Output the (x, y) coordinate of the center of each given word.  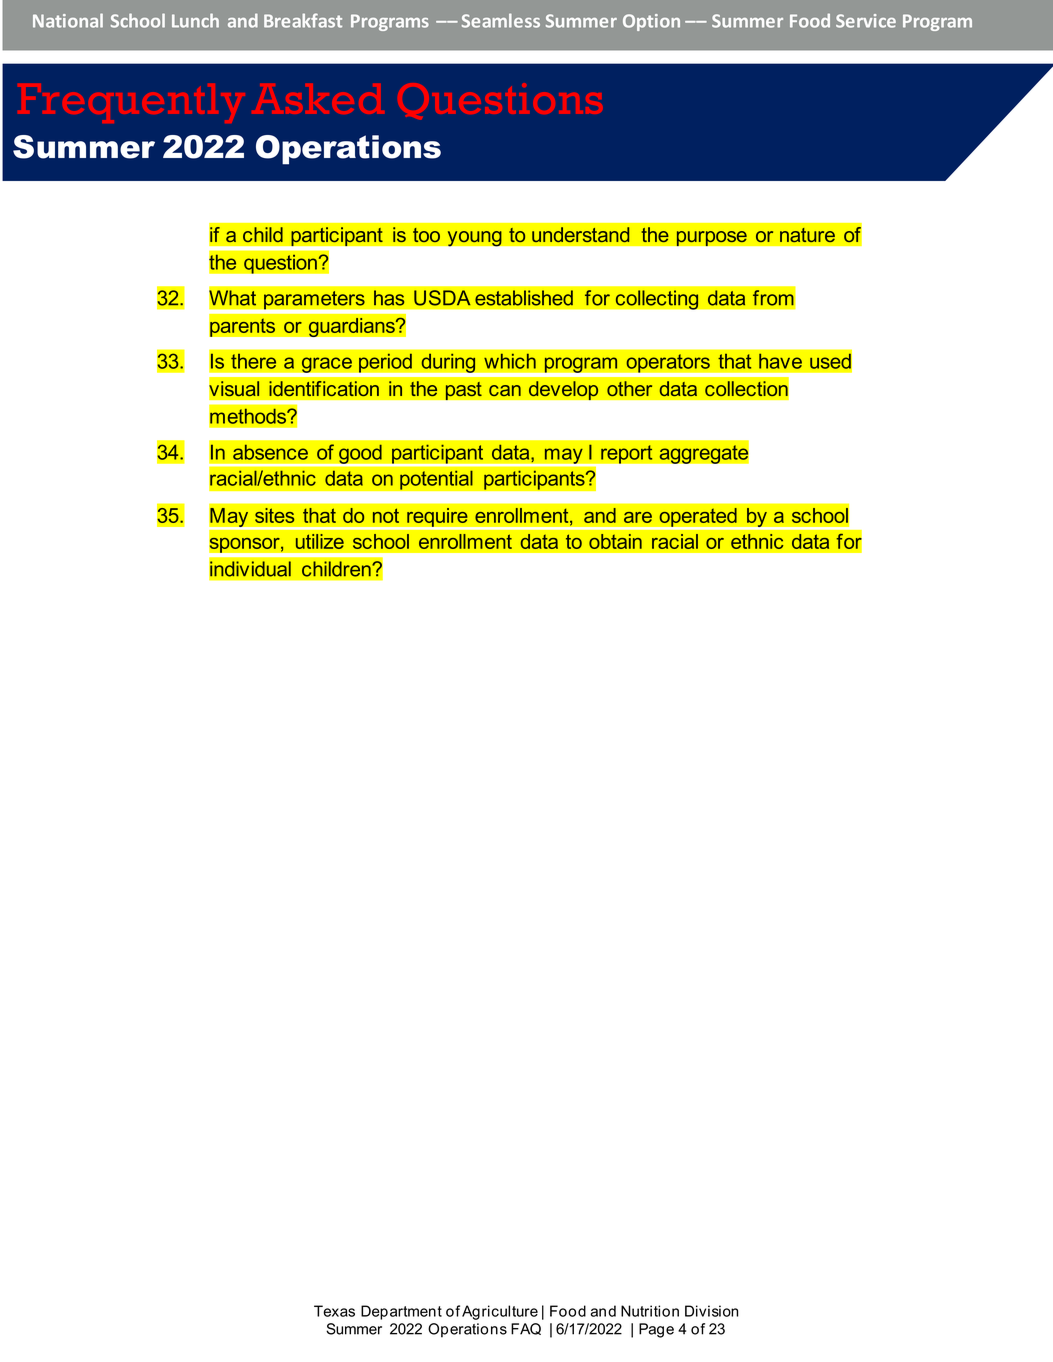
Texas (334, 1311)
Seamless (501, 20)
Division (711, 1311)
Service (866, 21)
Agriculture (500, 1312)
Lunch (195, 20)
